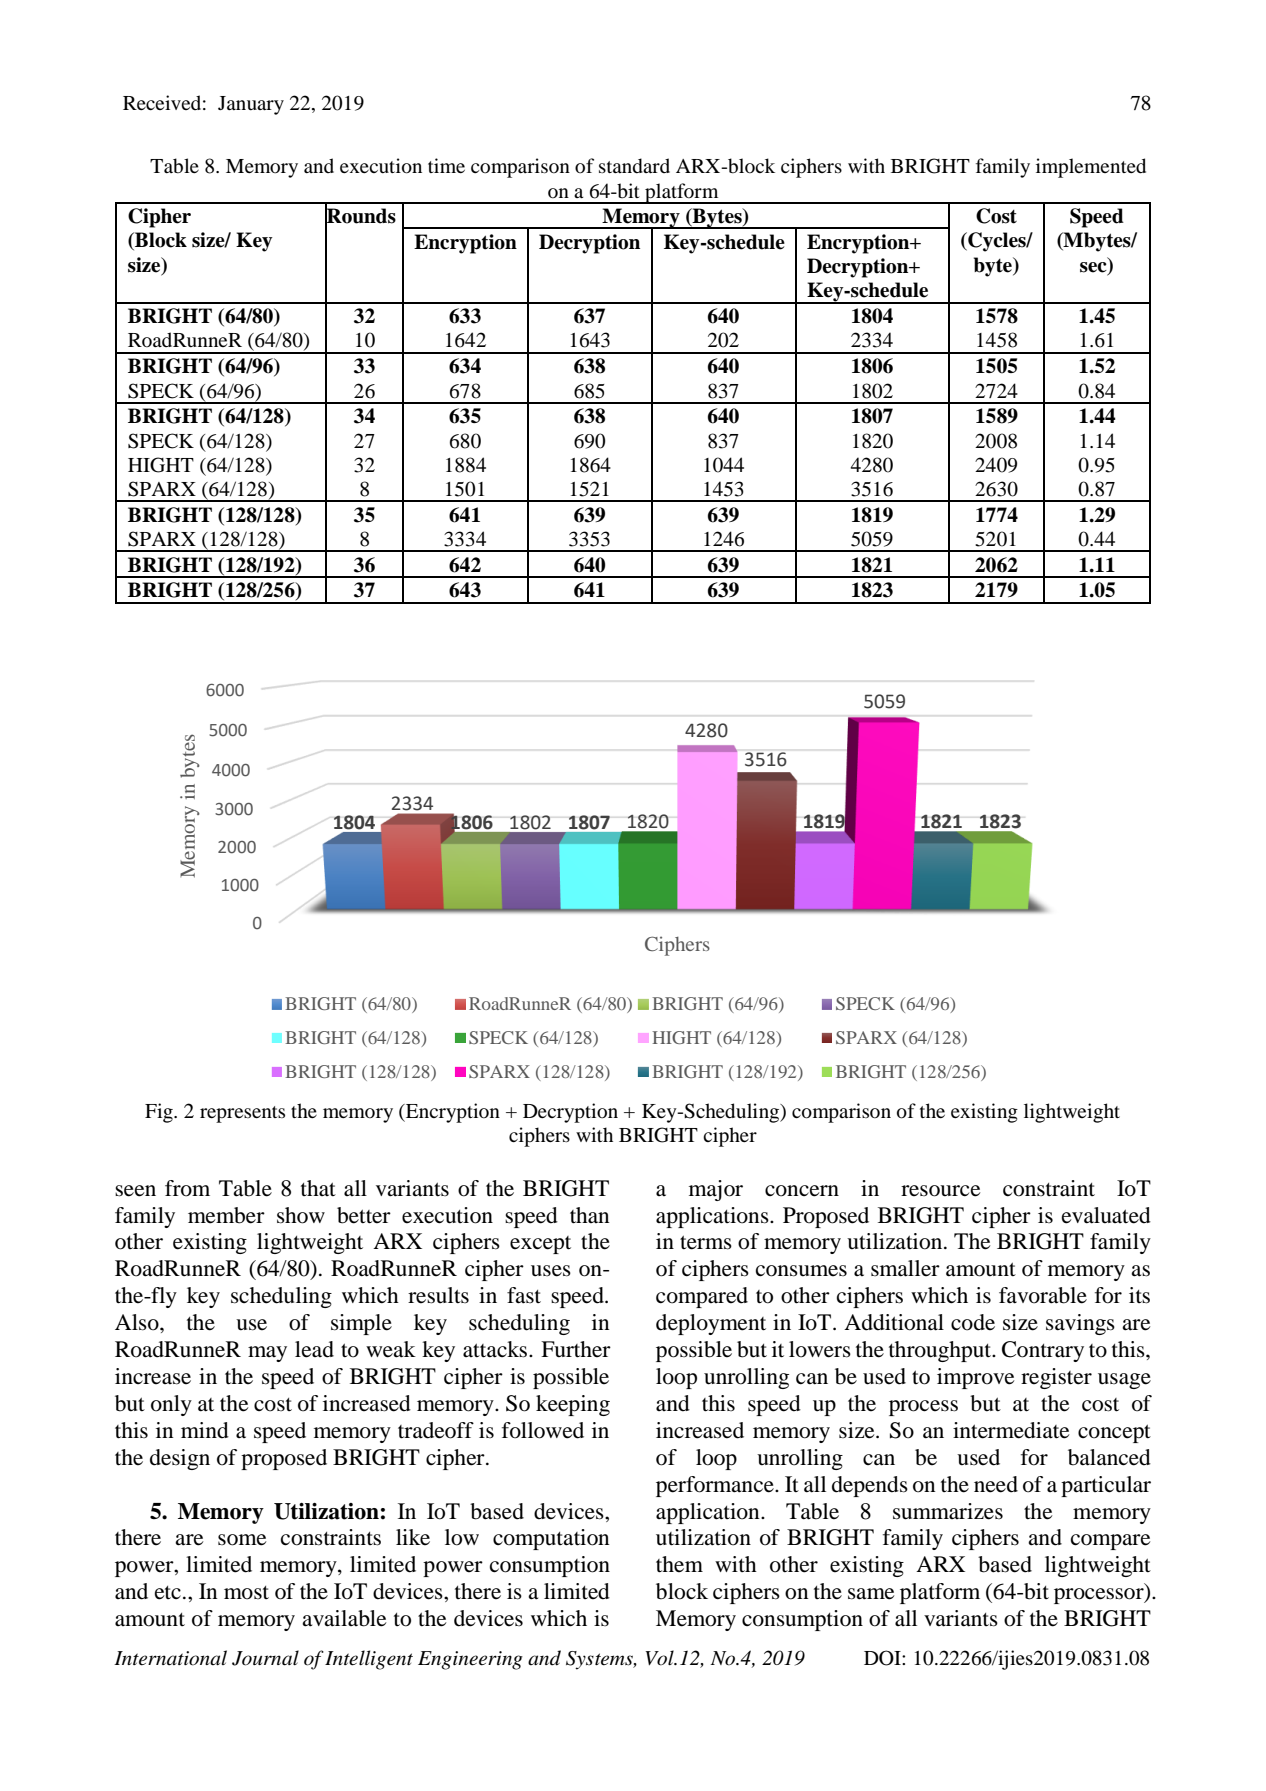  Describe the element at coordinates (716, 1190) in the screenshot. I see `major` at that location.
